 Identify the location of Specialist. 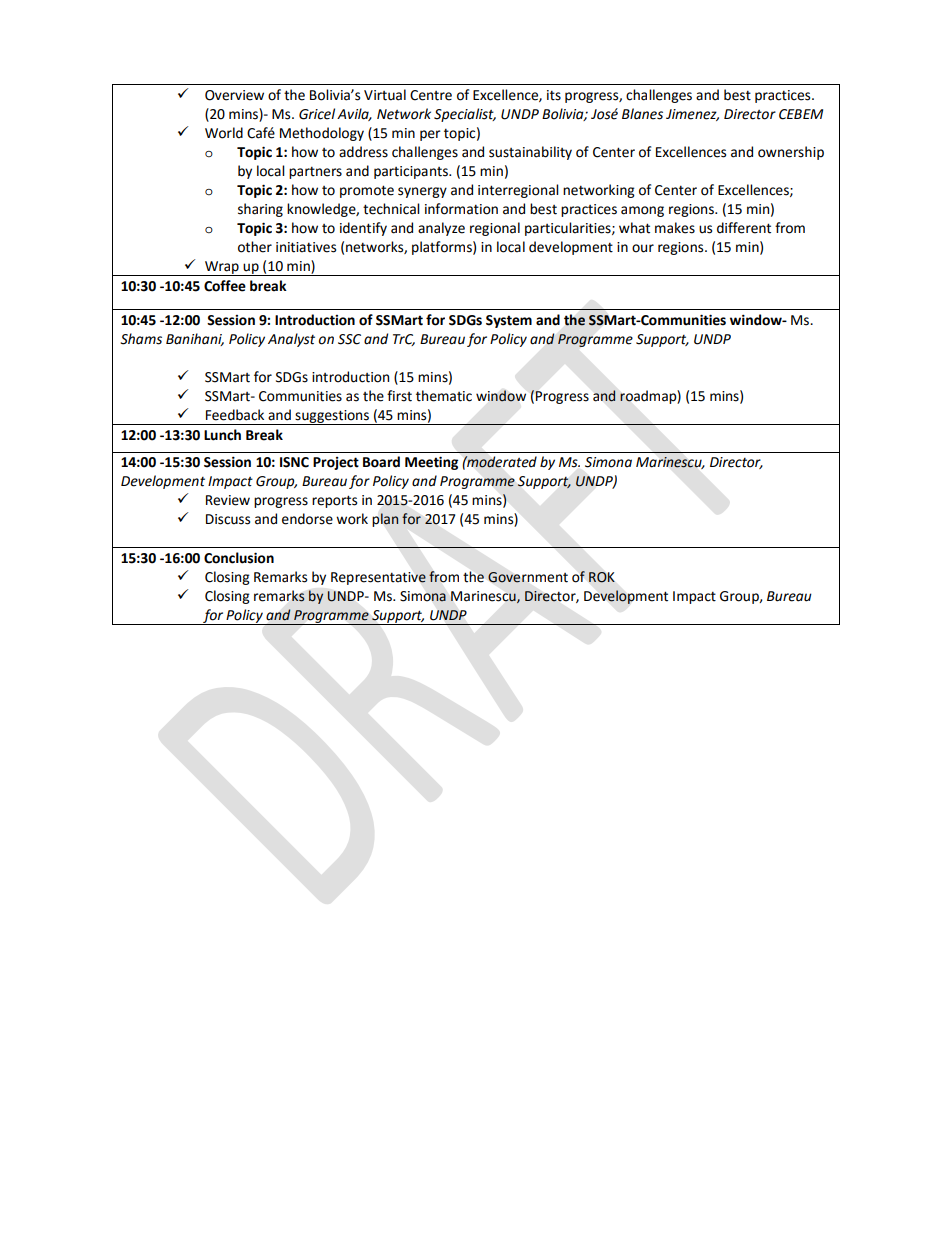
(465, 115).
